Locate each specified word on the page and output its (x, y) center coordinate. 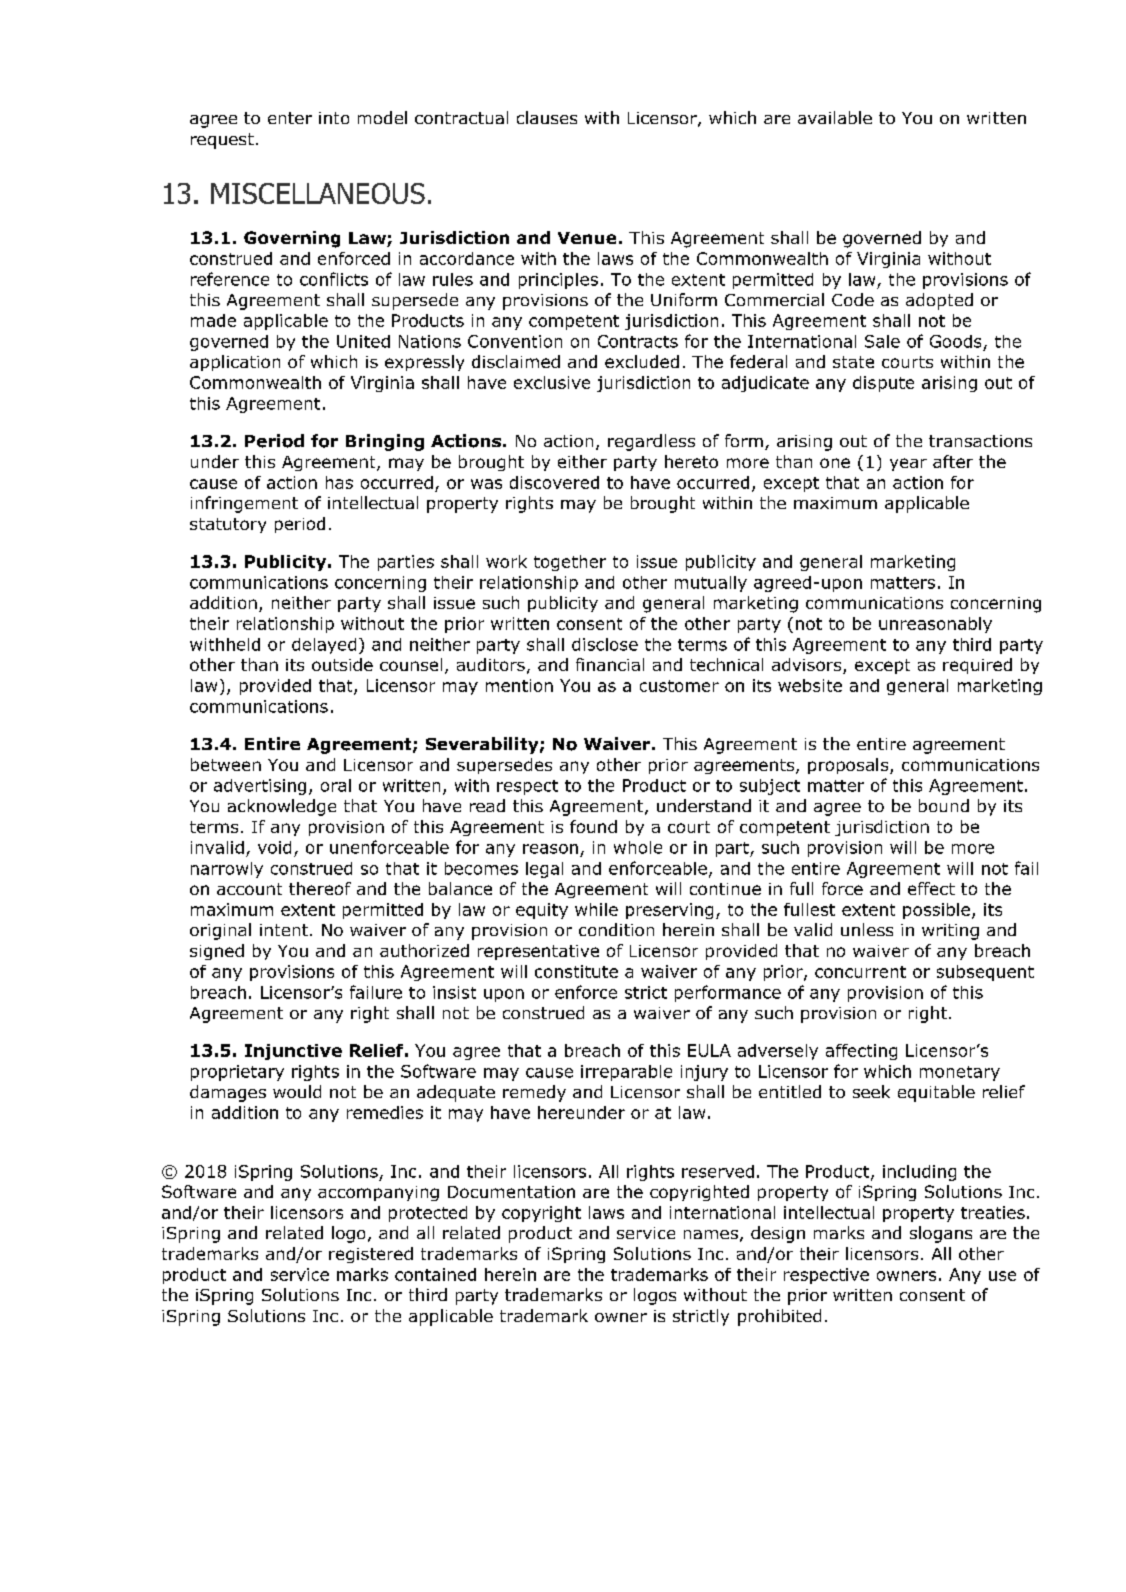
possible (936, 911)
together (570, 563)
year (908, 464)
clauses (547, 117)
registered (371, 1255)
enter (290, 118)
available (835, 117)
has (339, 482)
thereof (320, 888)
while (596, 909)
